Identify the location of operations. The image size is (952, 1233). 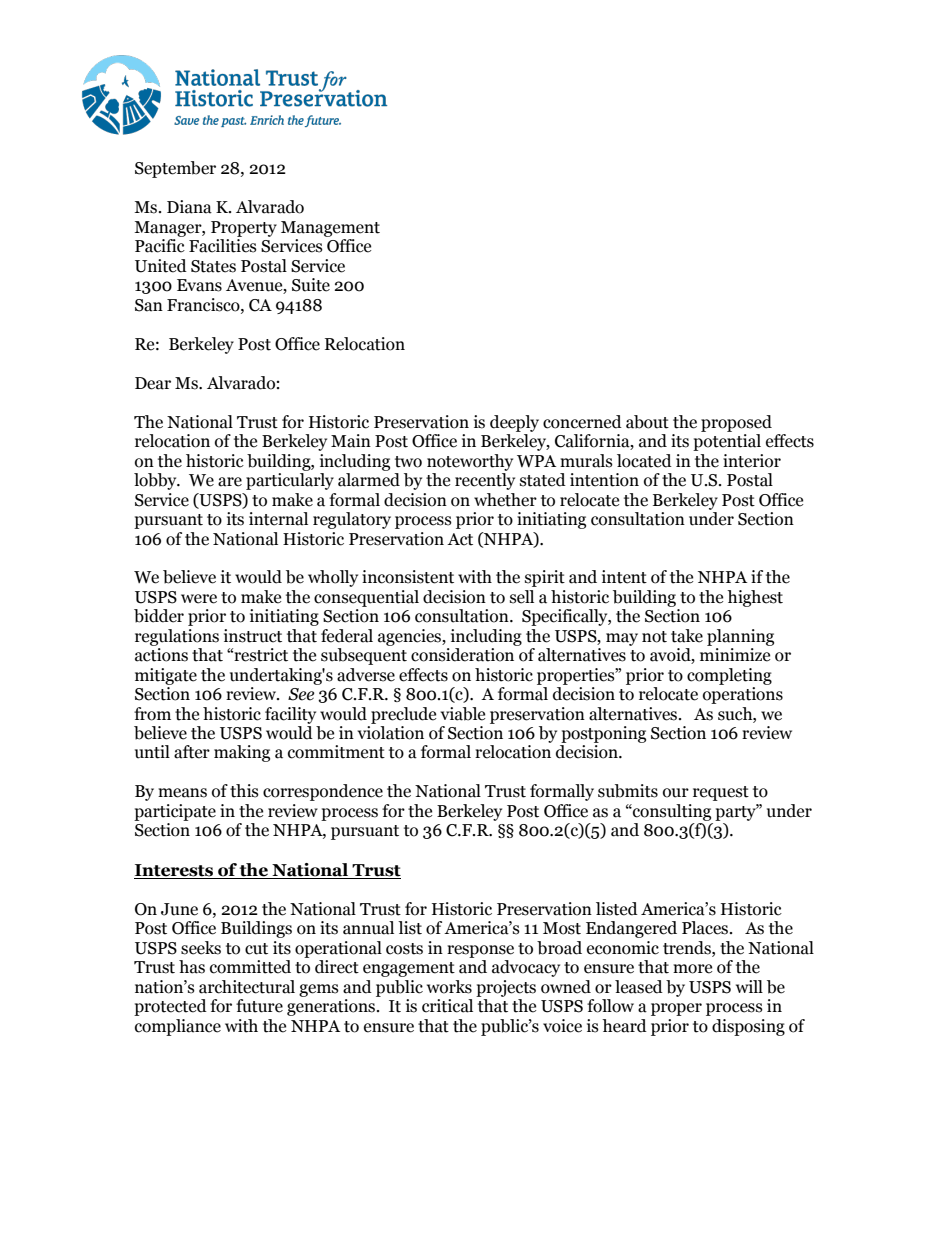
(743, 695).
